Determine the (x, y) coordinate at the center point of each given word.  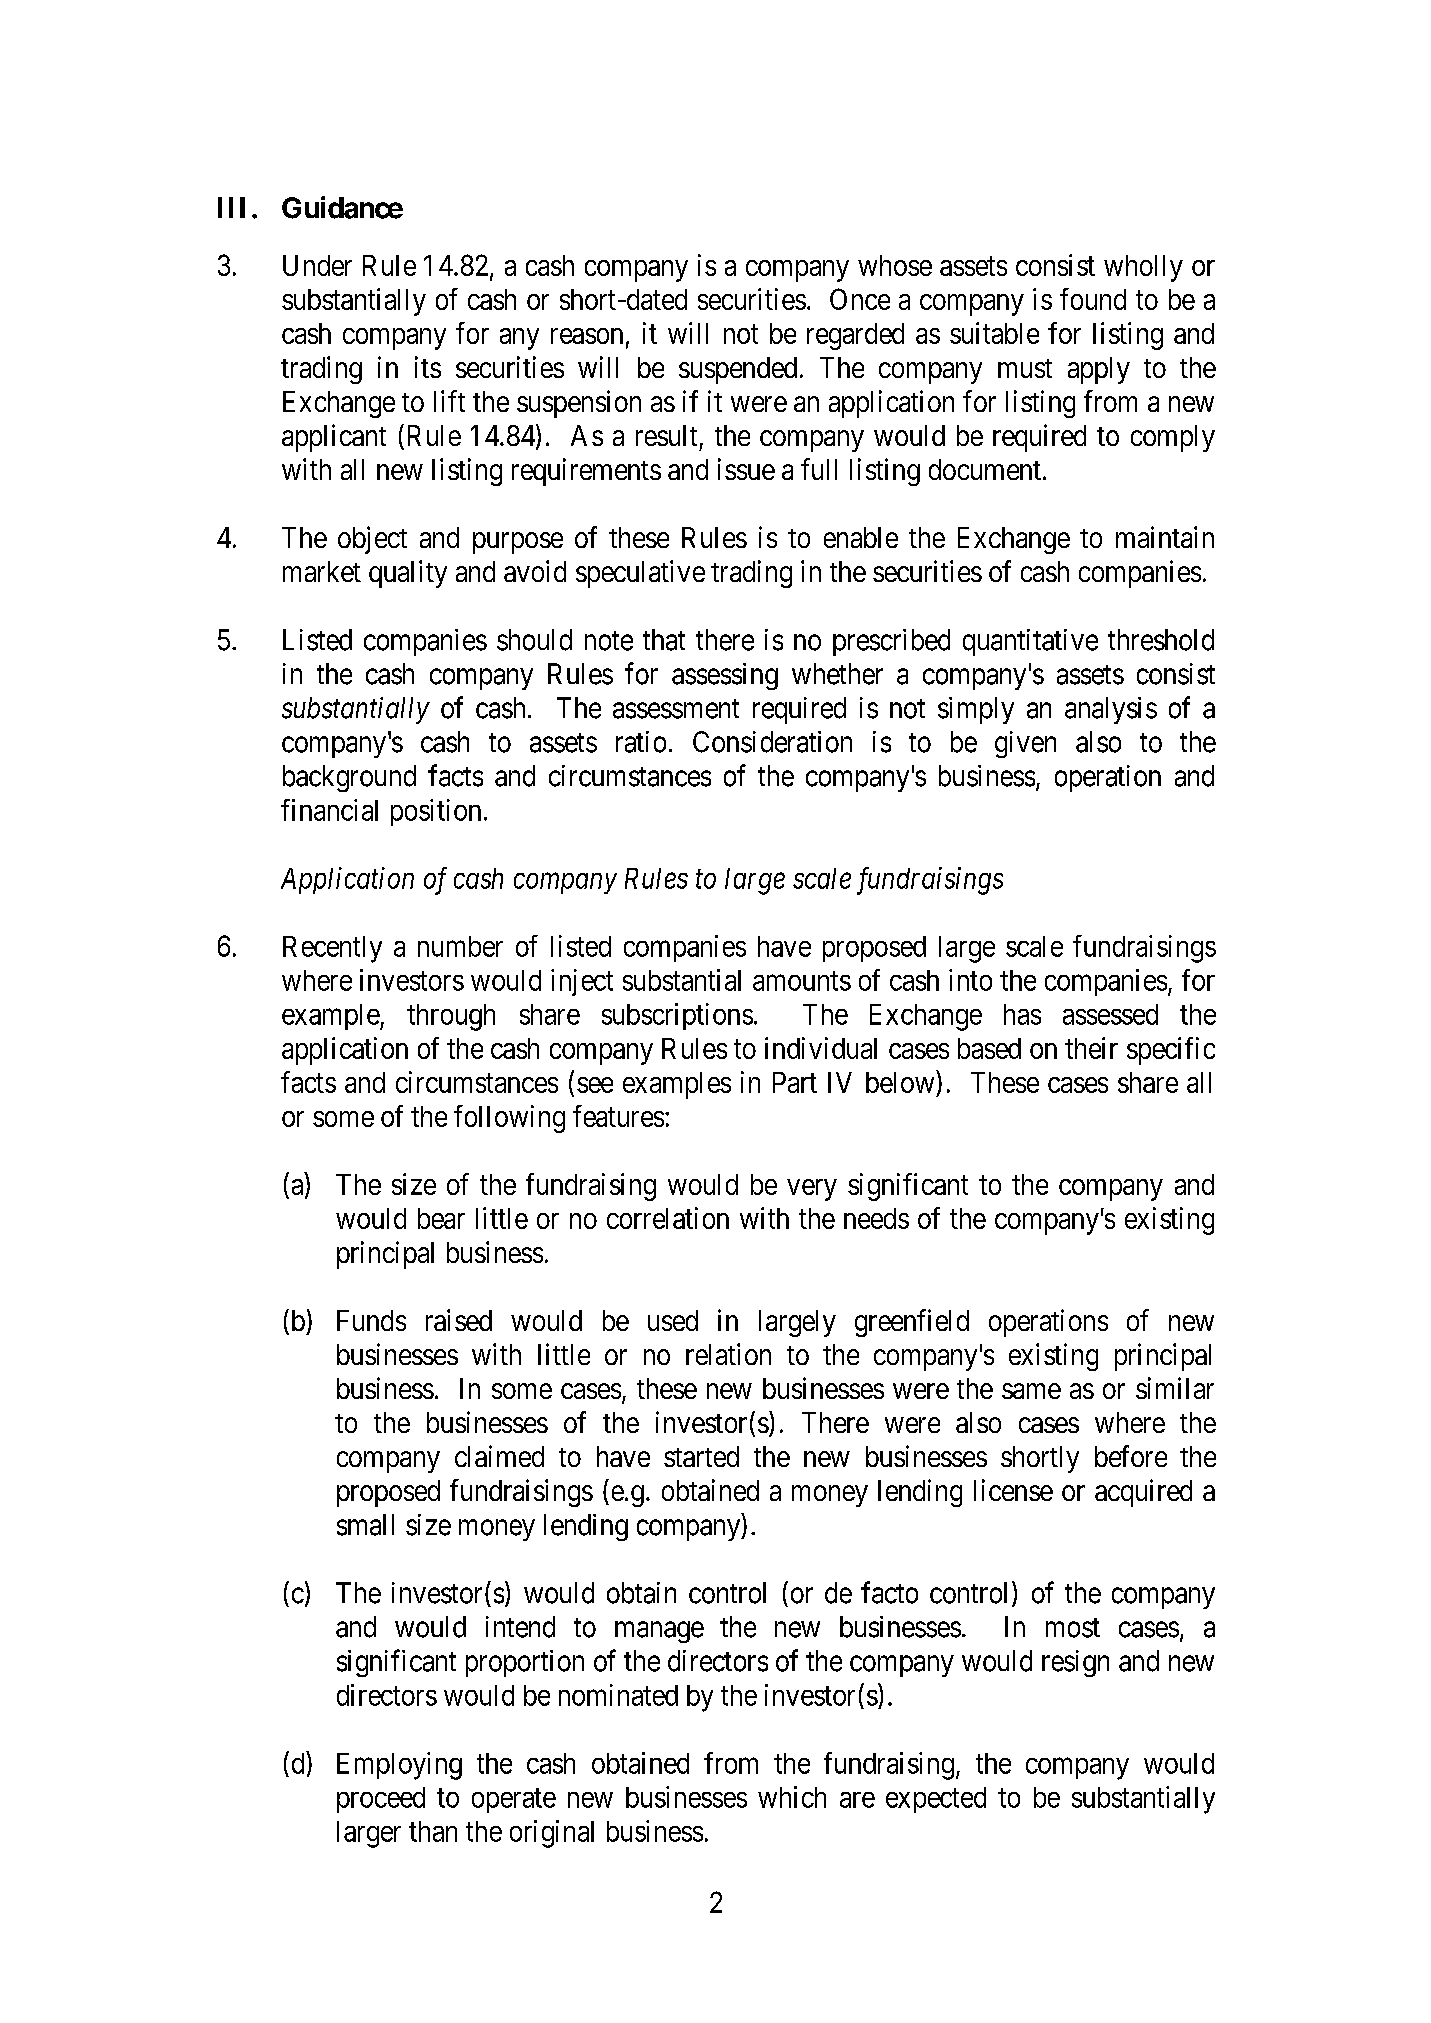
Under (317, 265)
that (664, 640)
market (322, 571)
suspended (738, 370)
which (792, 1797)
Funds (371, 1320)
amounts (802, 981)
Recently (332, 949)
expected (936, 1800)
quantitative (1030, 642)
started (701, 1456)
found (1093, 299)
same (1031, 1391)
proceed (381, 1800)
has (1022, 1014)
